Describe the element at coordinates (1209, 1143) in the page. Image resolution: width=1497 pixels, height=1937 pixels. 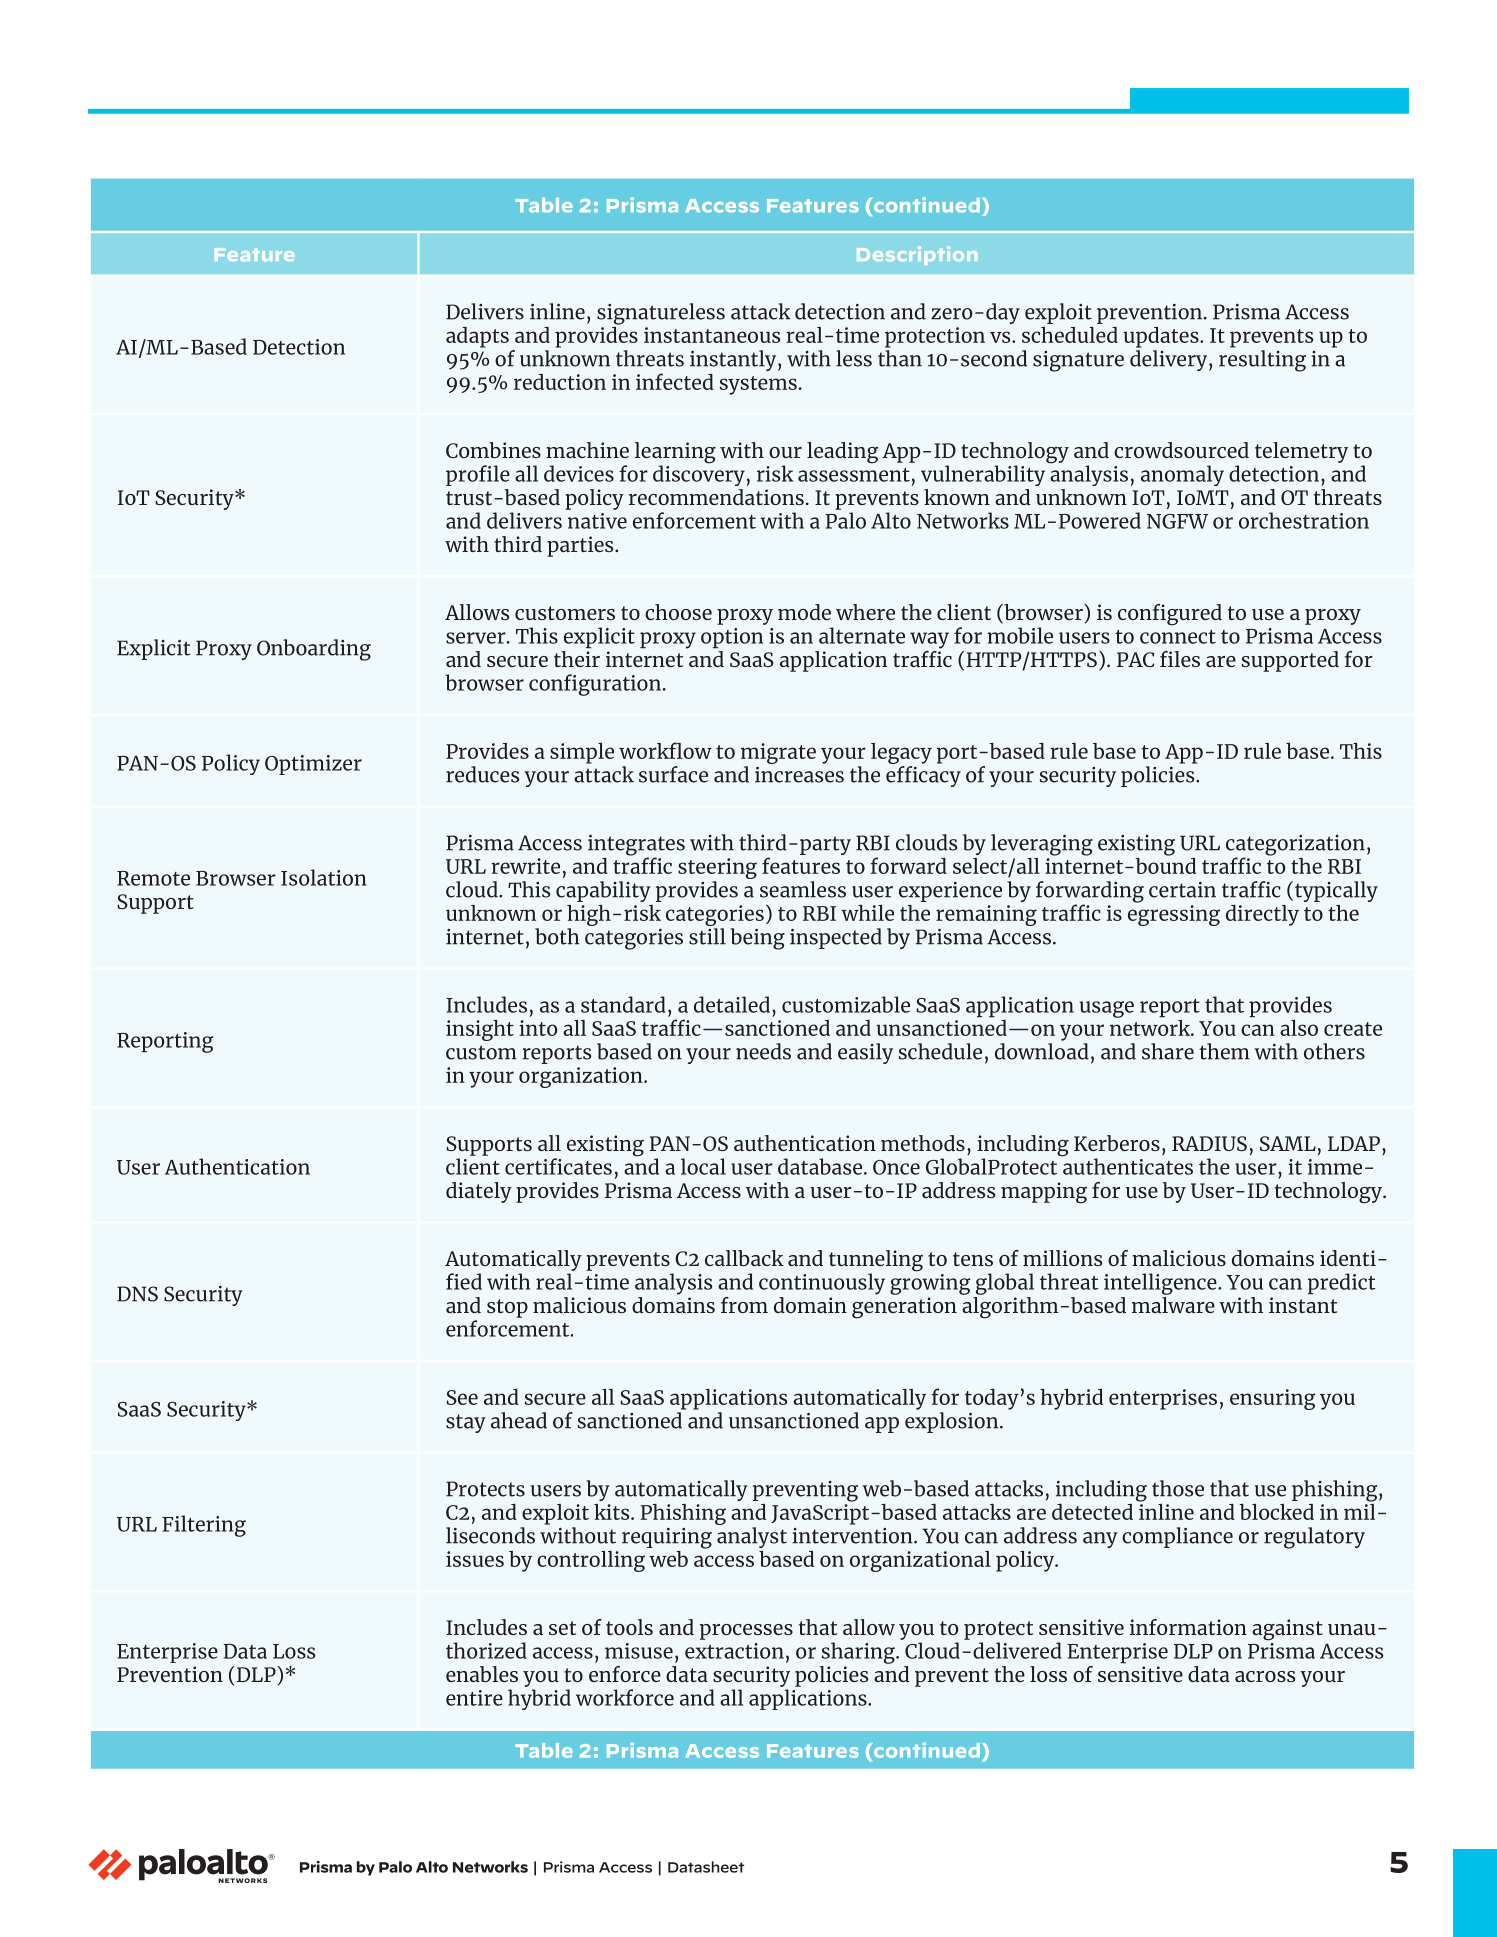
I see `RADIUS` at that location.
